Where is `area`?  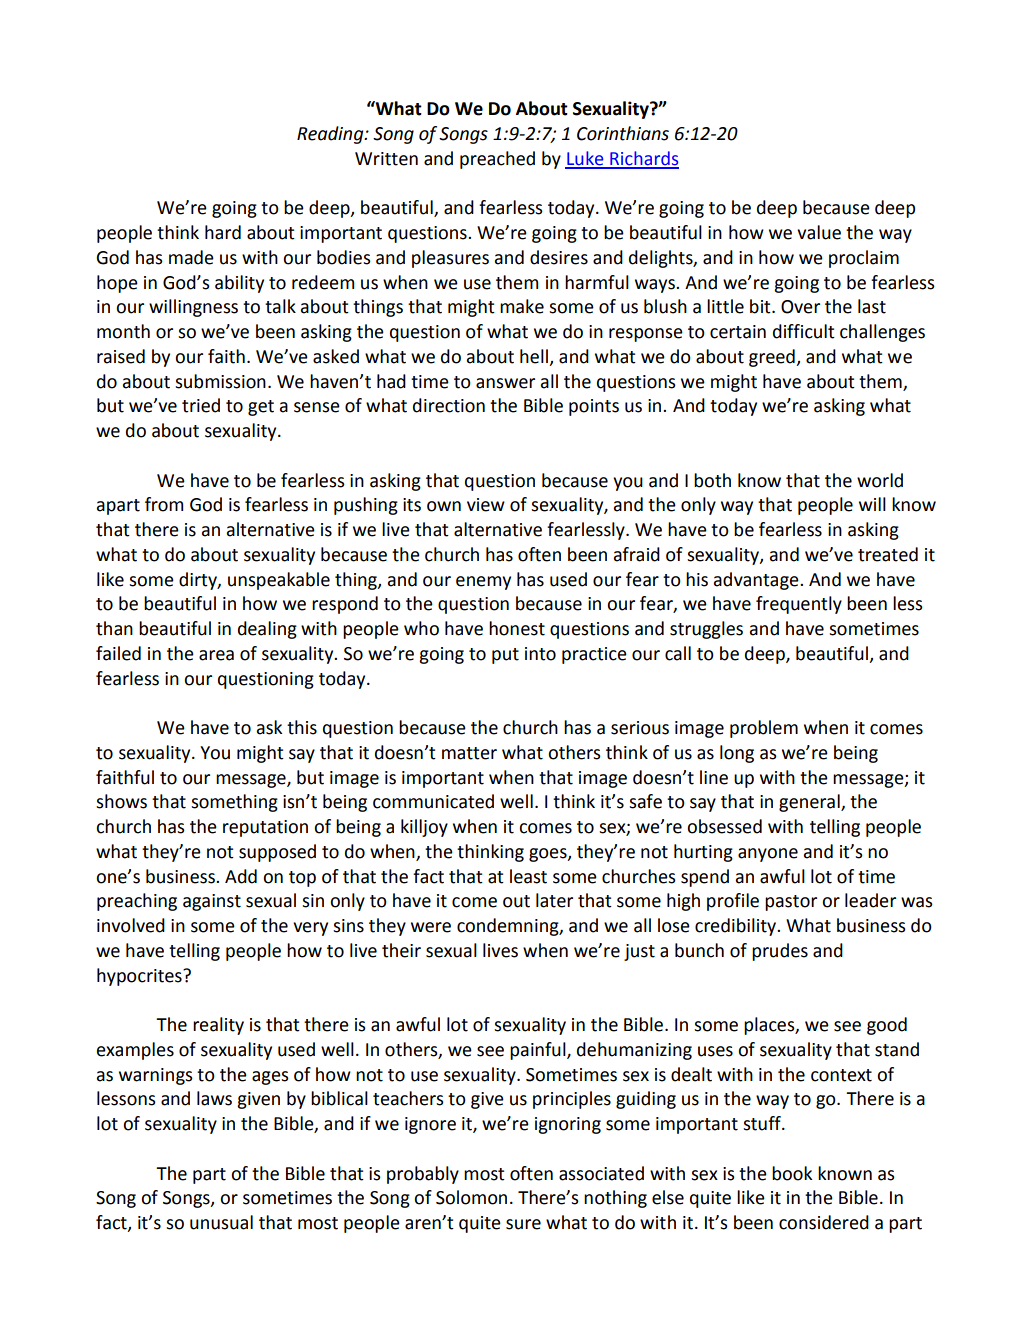
area is located at coordinates (216, 655).
